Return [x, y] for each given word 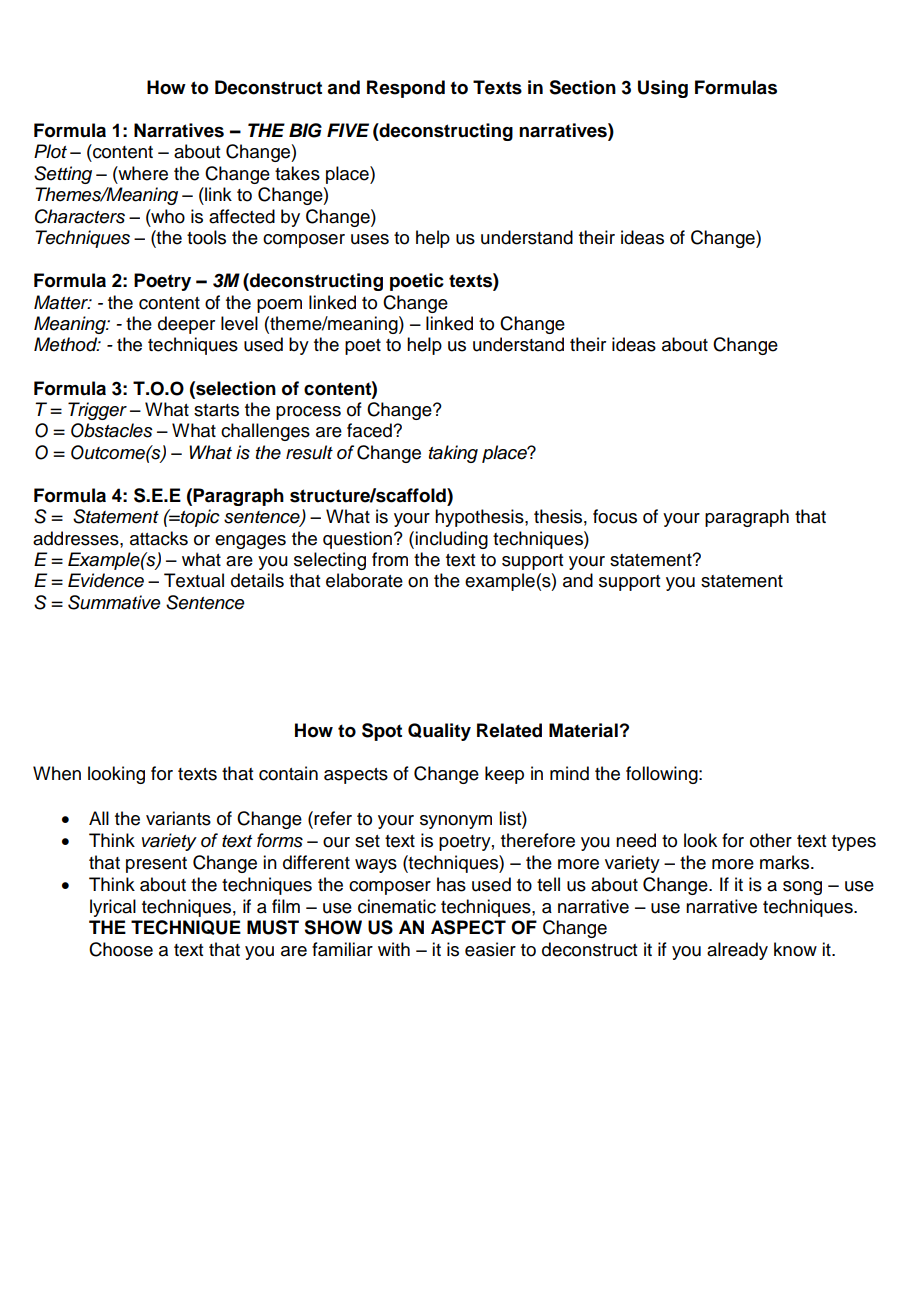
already [737, 951]
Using [663, 89]
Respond [406, 89]
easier [490, 949]
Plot [50, 151]
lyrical [113, 908]
